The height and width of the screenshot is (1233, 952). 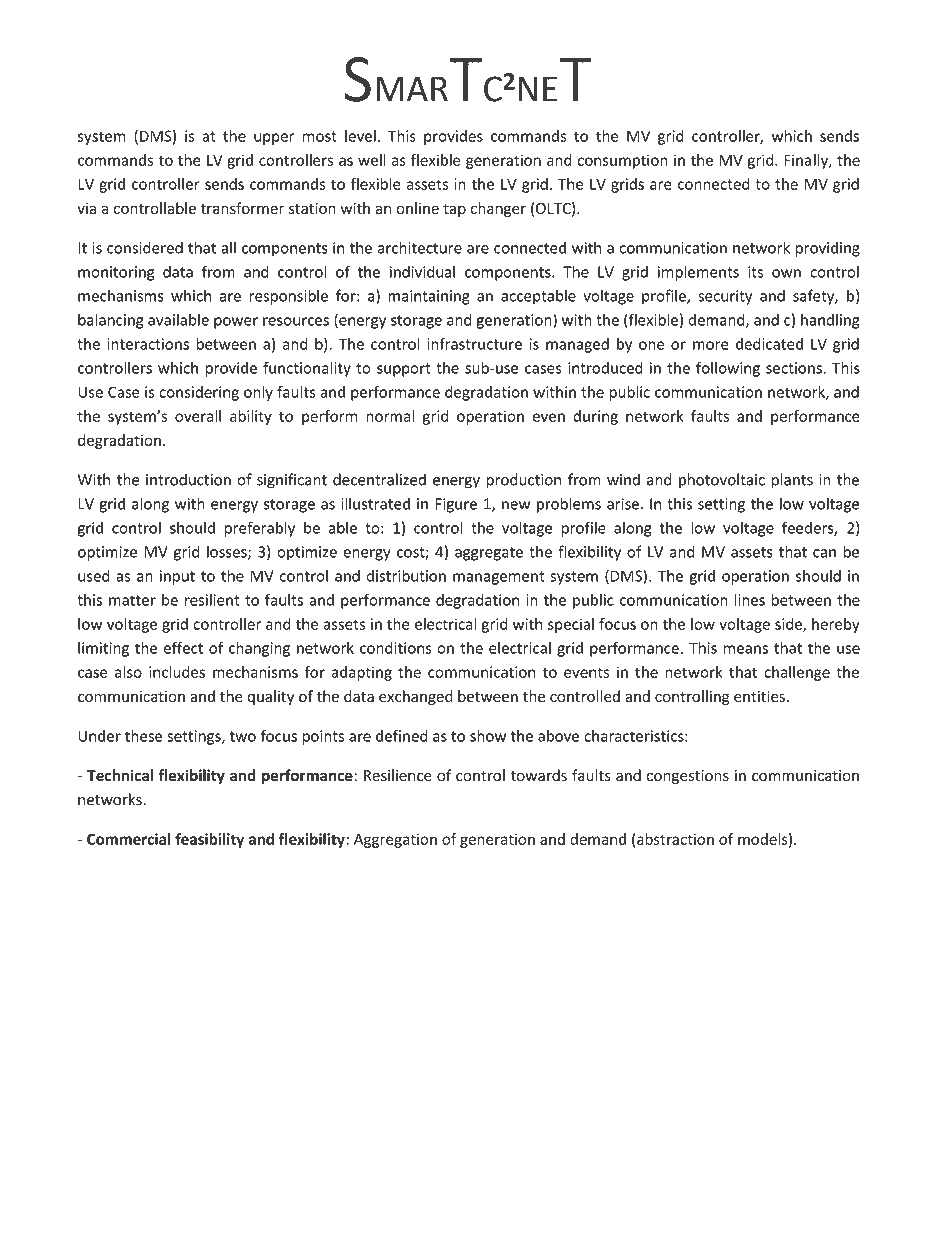 What do you see at coordinates (188, 479) in the screenshot?
I see `introduction` at bounding box center [188, 479].
